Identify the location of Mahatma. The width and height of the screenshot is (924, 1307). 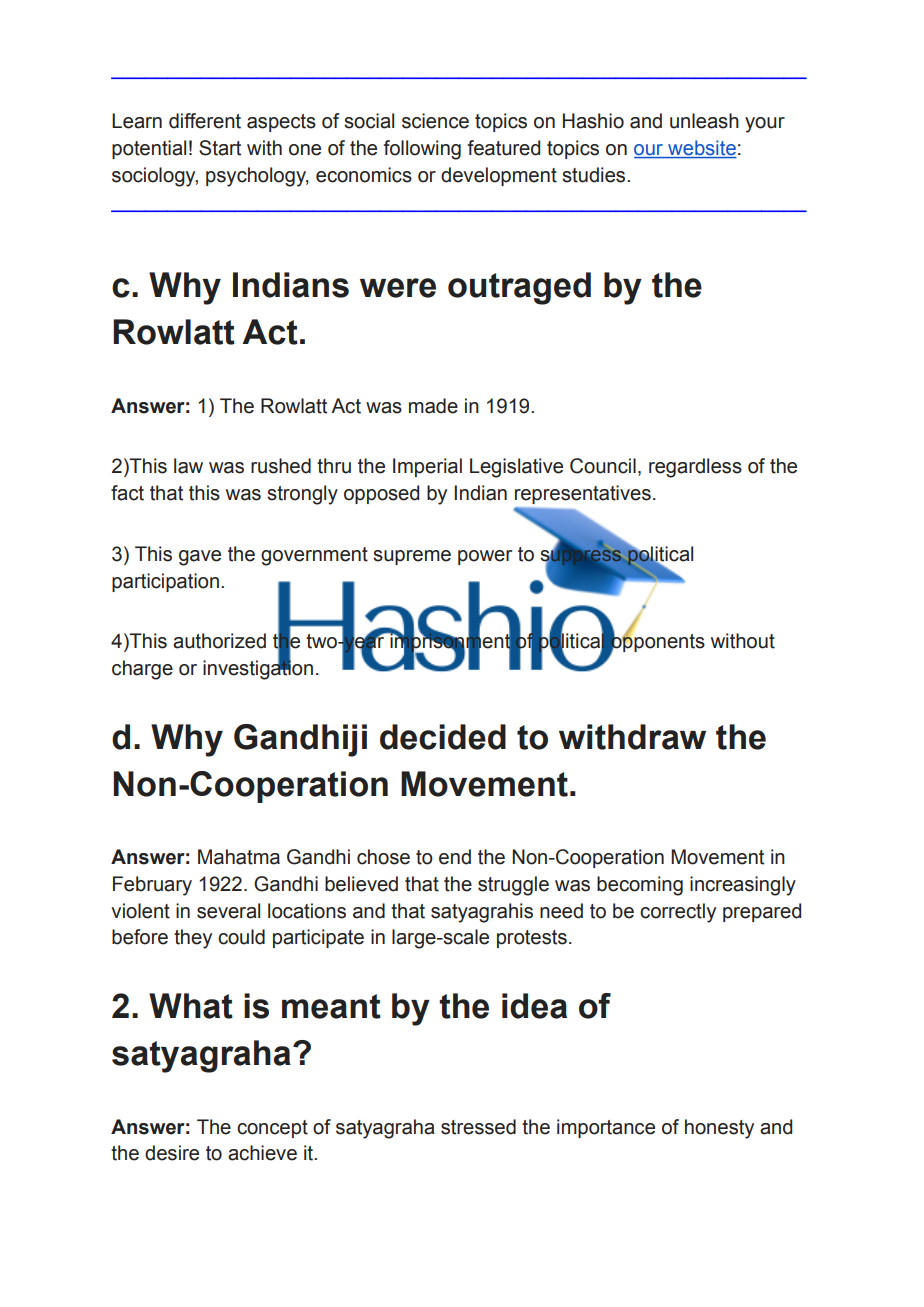
(239, 857).
